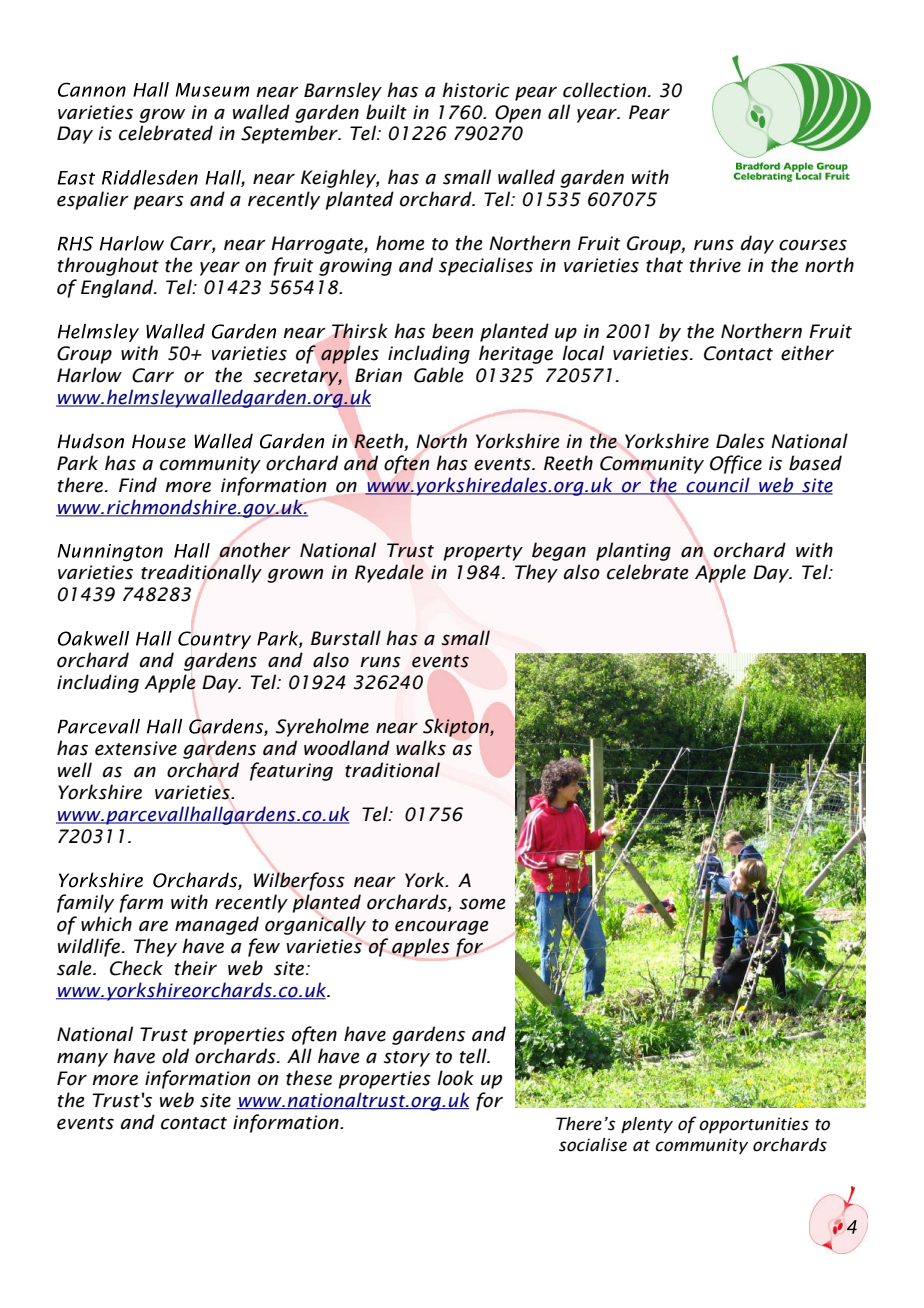 Image resolution: width=924 pixels, height=1308 pixels. Describe the element at coordinates (754, 1125) in the image. I see `opportunities` at that location.
